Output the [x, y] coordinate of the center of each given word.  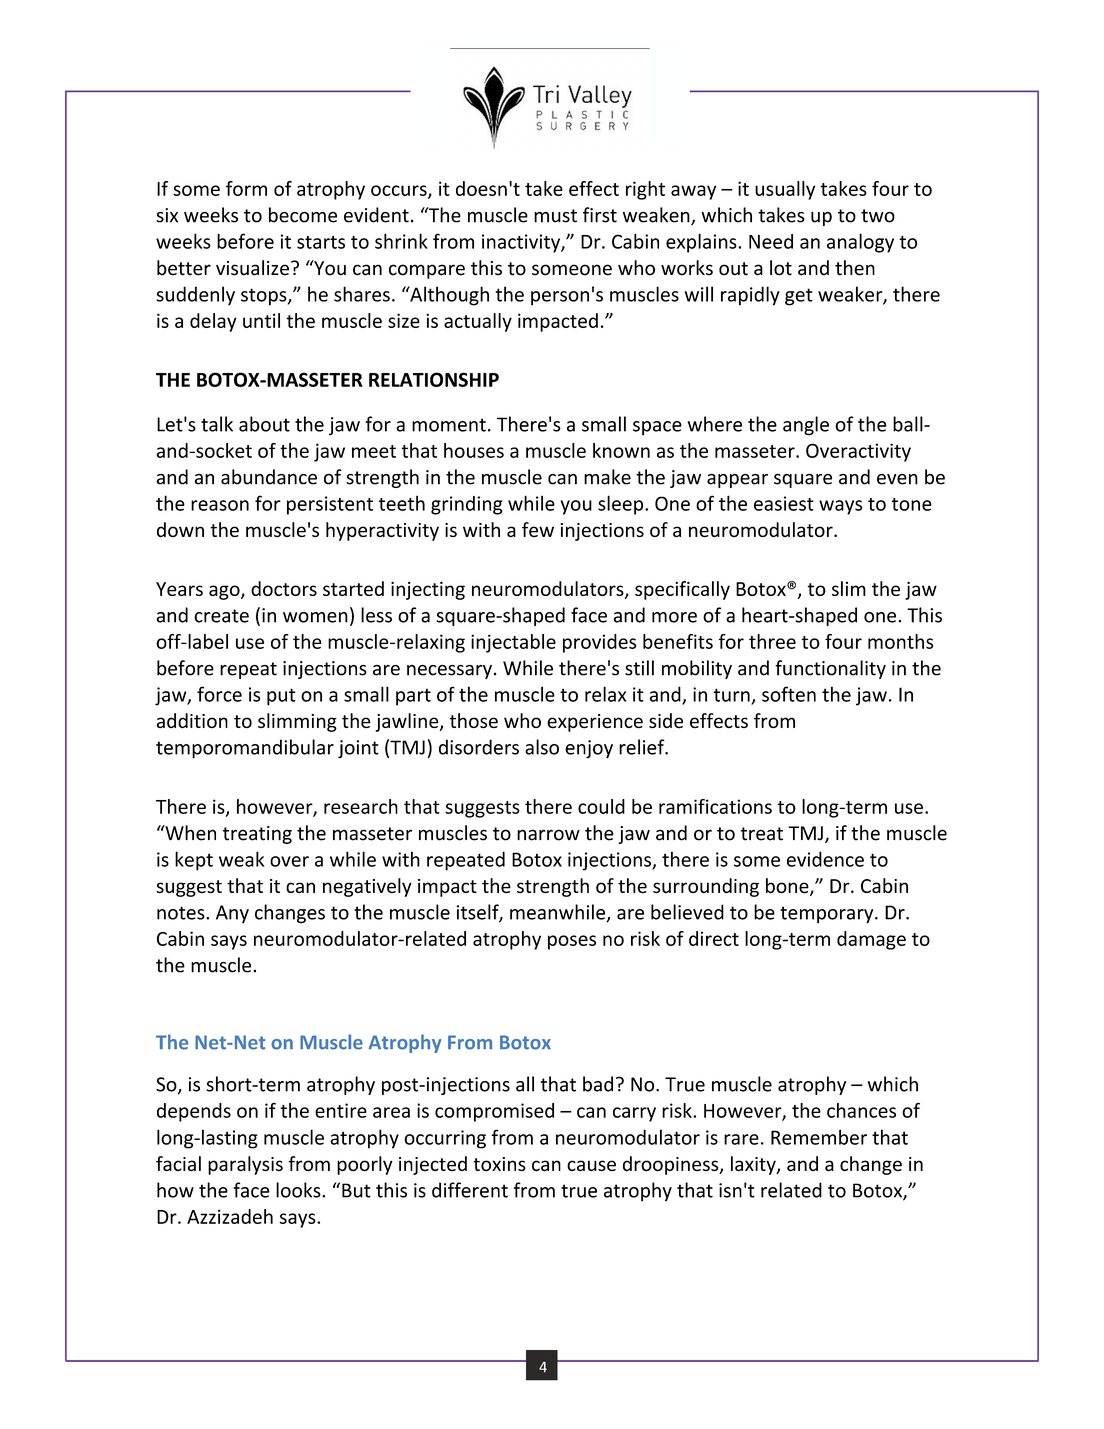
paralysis [245, 1165]
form [246, 188]
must [555, 216]
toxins [499, 1164]
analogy [860, 243]
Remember [819, 1137]
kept [194, 861]
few [538, 530]
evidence [825, 859]
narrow [548, 835]
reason [220, 505]
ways [840, 507]
